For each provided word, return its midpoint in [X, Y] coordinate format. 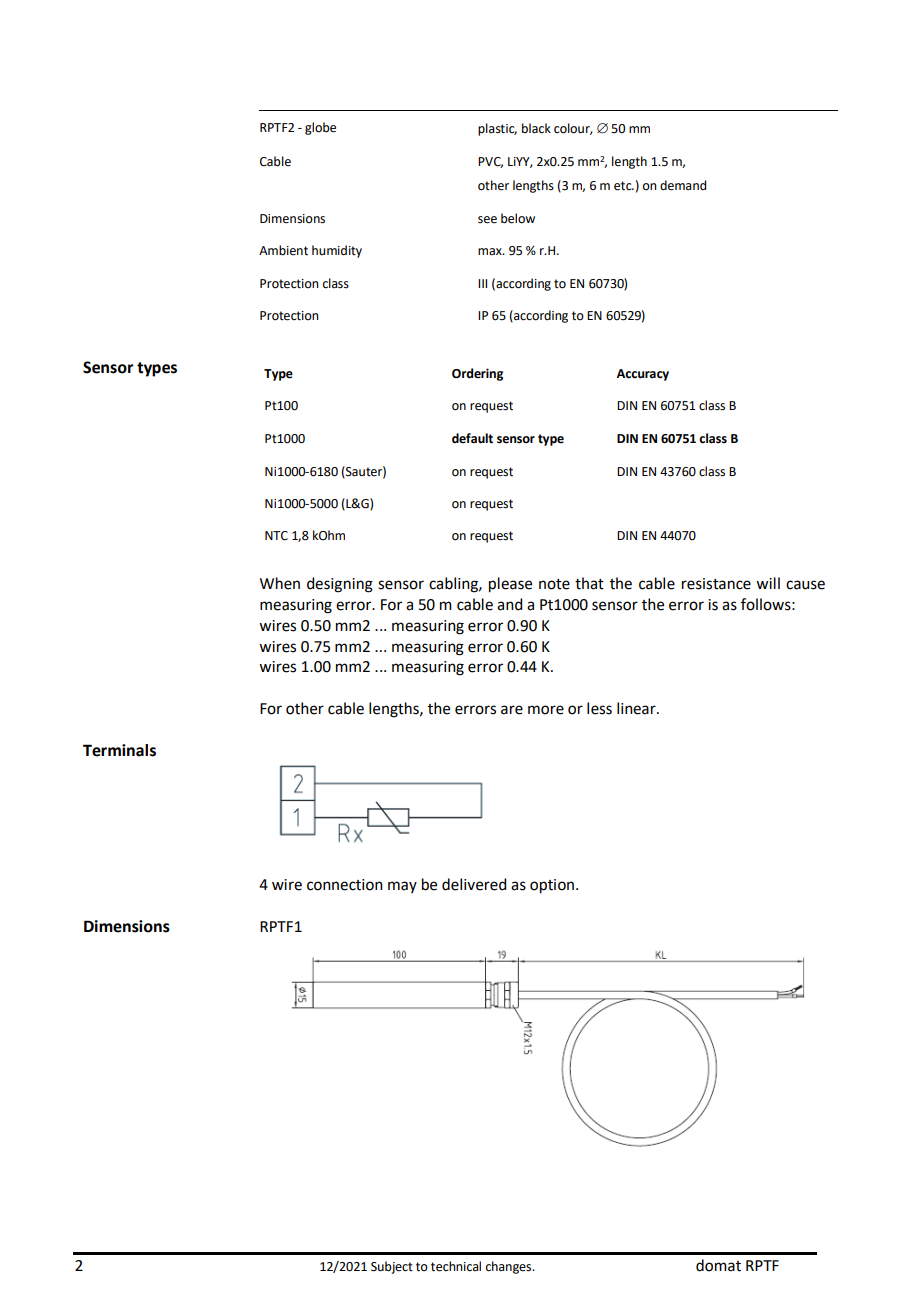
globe [320, 128]
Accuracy [643, 375]
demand [683, 185]
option [553, 886]
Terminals [119, 750]
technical [456, 1266]
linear [637, 708]
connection [345, 885]
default [472, 438]
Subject [392, 1267]
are [512, 710]
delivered [474, 884]
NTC [276, 536]
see [487, 220]
